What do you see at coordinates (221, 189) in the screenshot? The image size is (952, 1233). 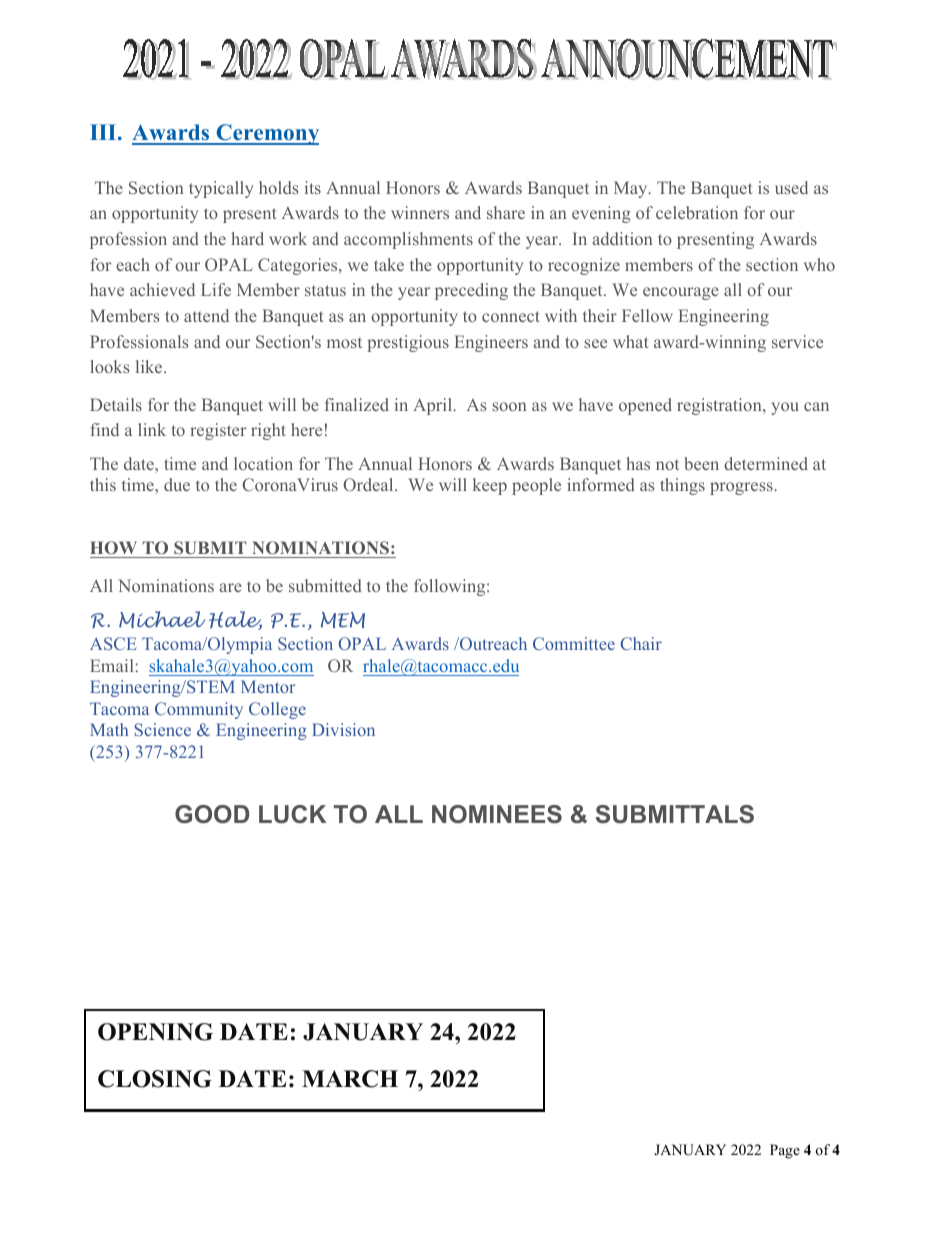 I see `typically` at bounding box center [221, 189].
